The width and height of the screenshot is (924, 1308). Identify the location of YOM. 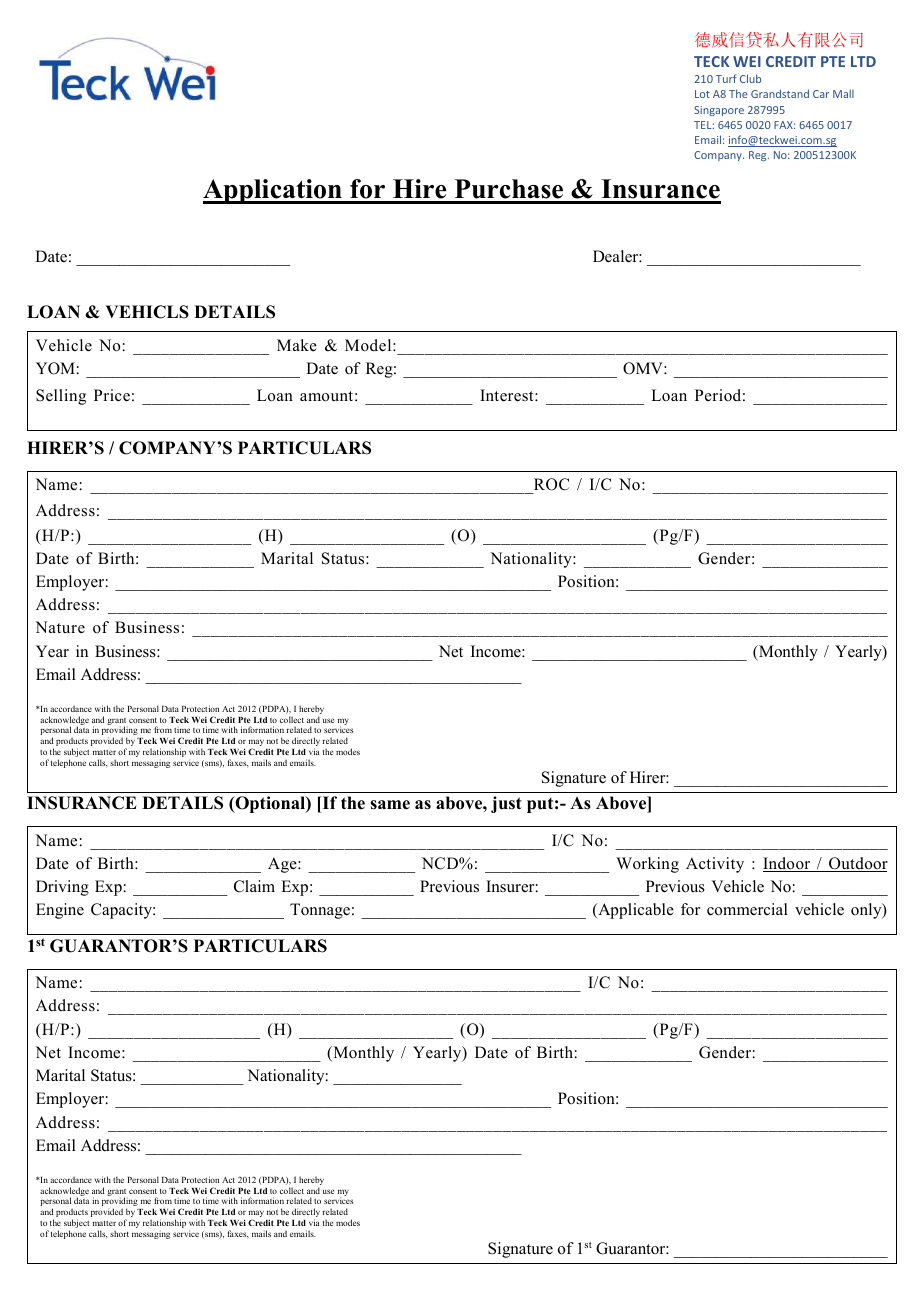
(55, 368).
